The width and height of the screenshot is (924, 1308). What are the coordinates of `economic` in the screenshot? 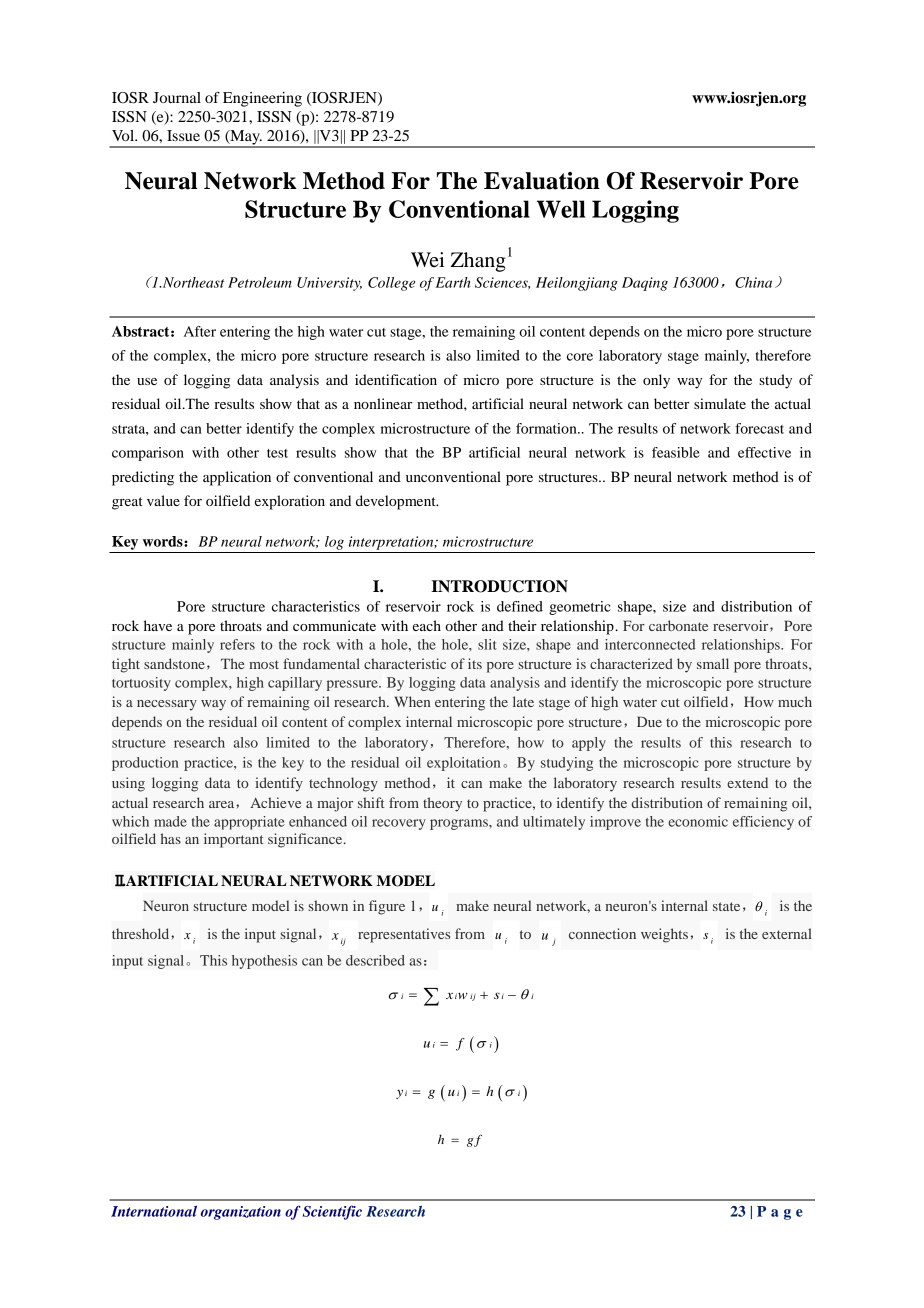 It's located at (698, 821).
